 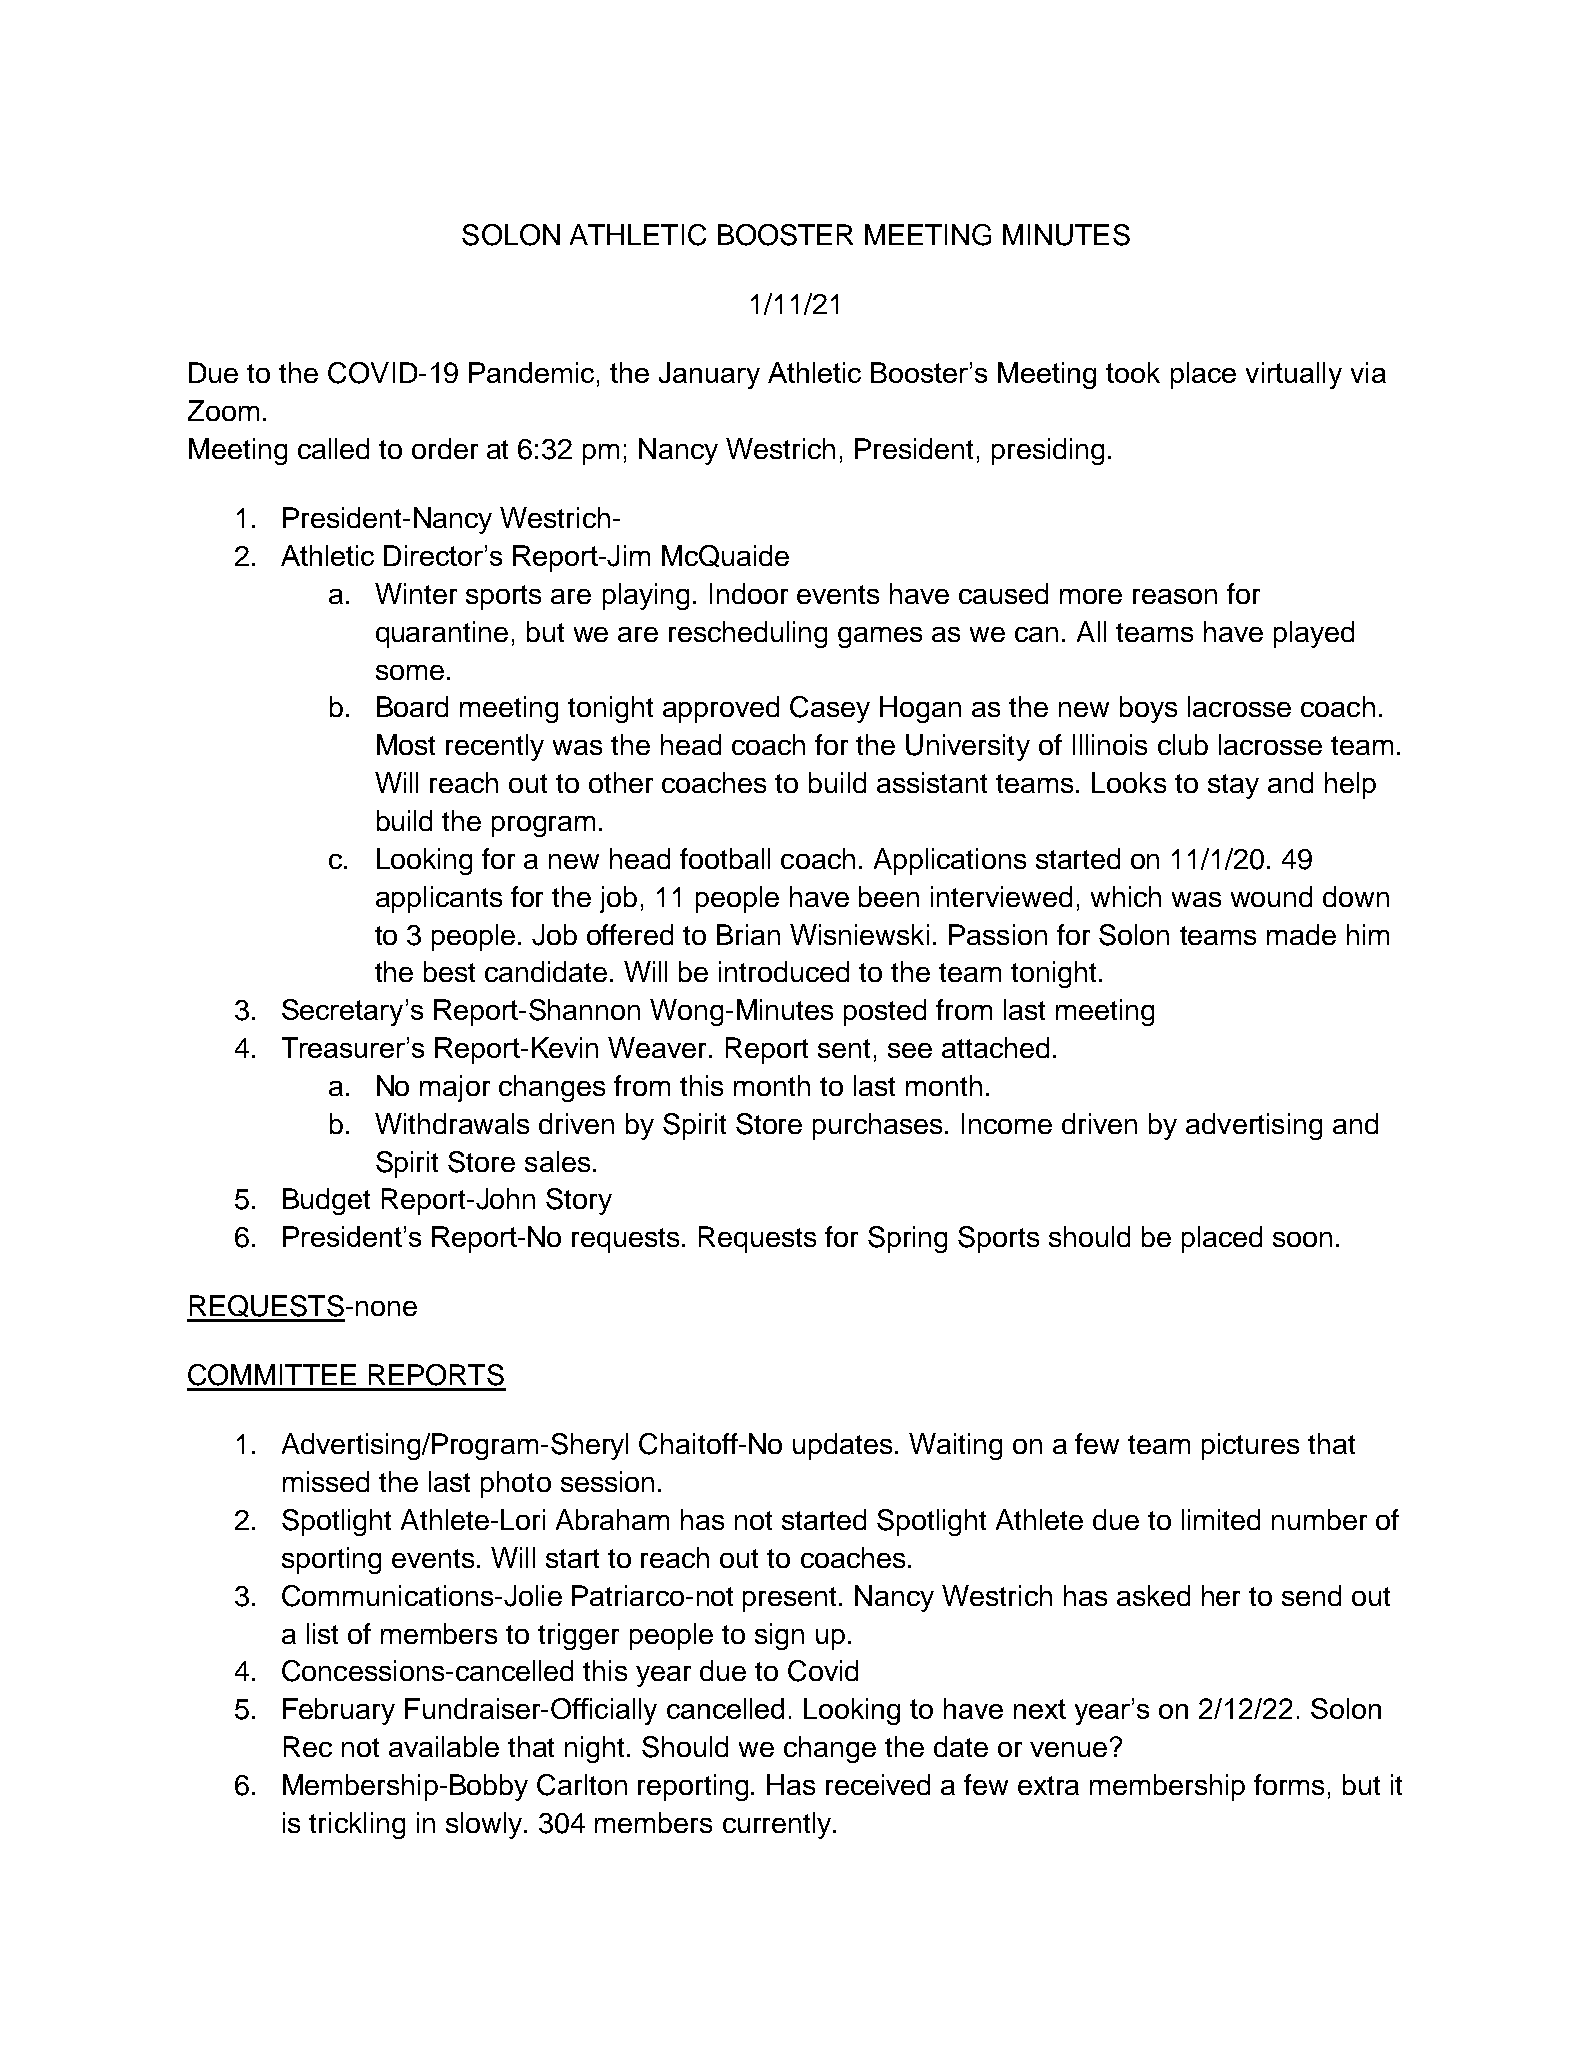 I want to click on virtually, so click(x=1294, y=375).
